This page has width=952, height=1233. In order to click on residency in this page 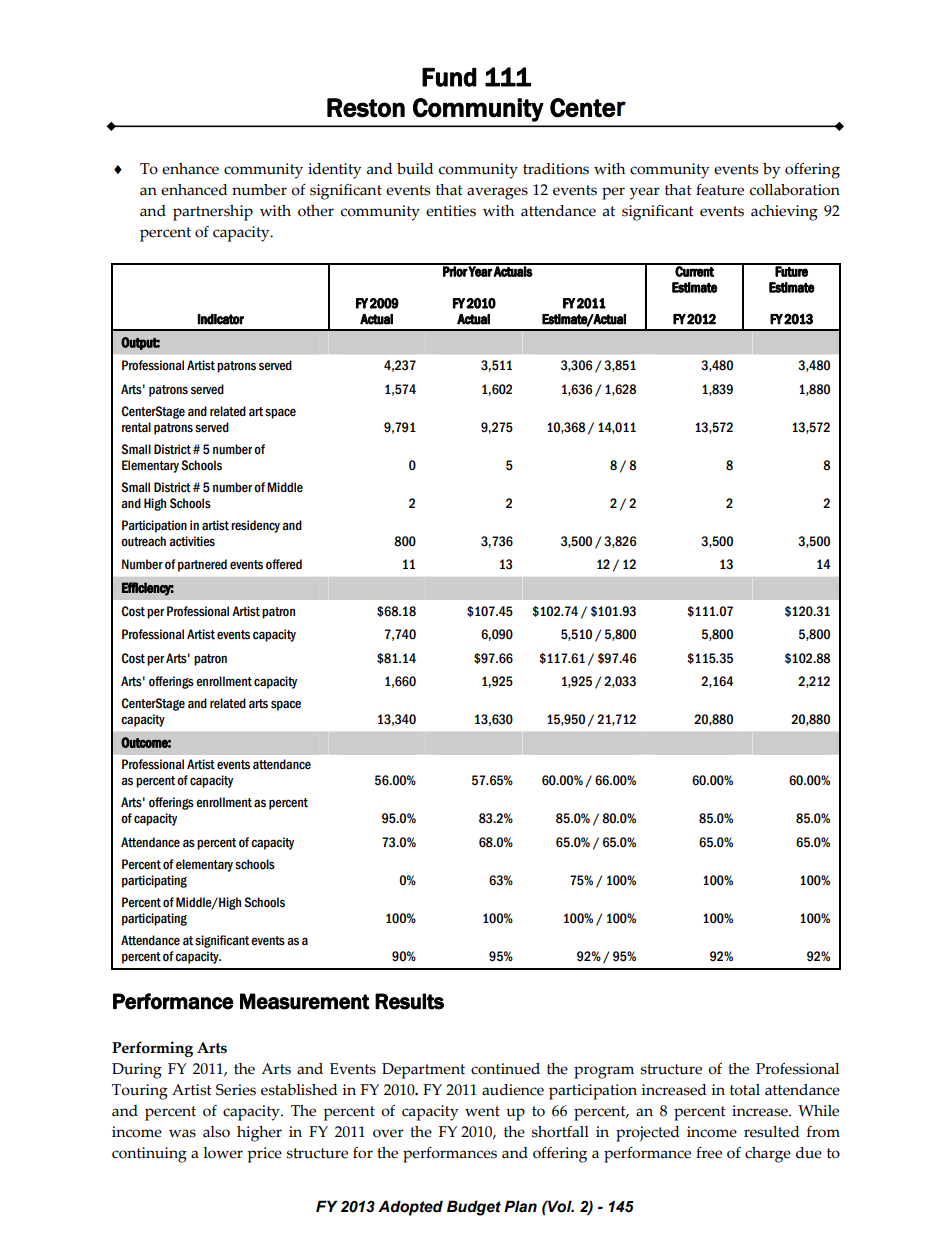, I will do `click(255, 526)`.
